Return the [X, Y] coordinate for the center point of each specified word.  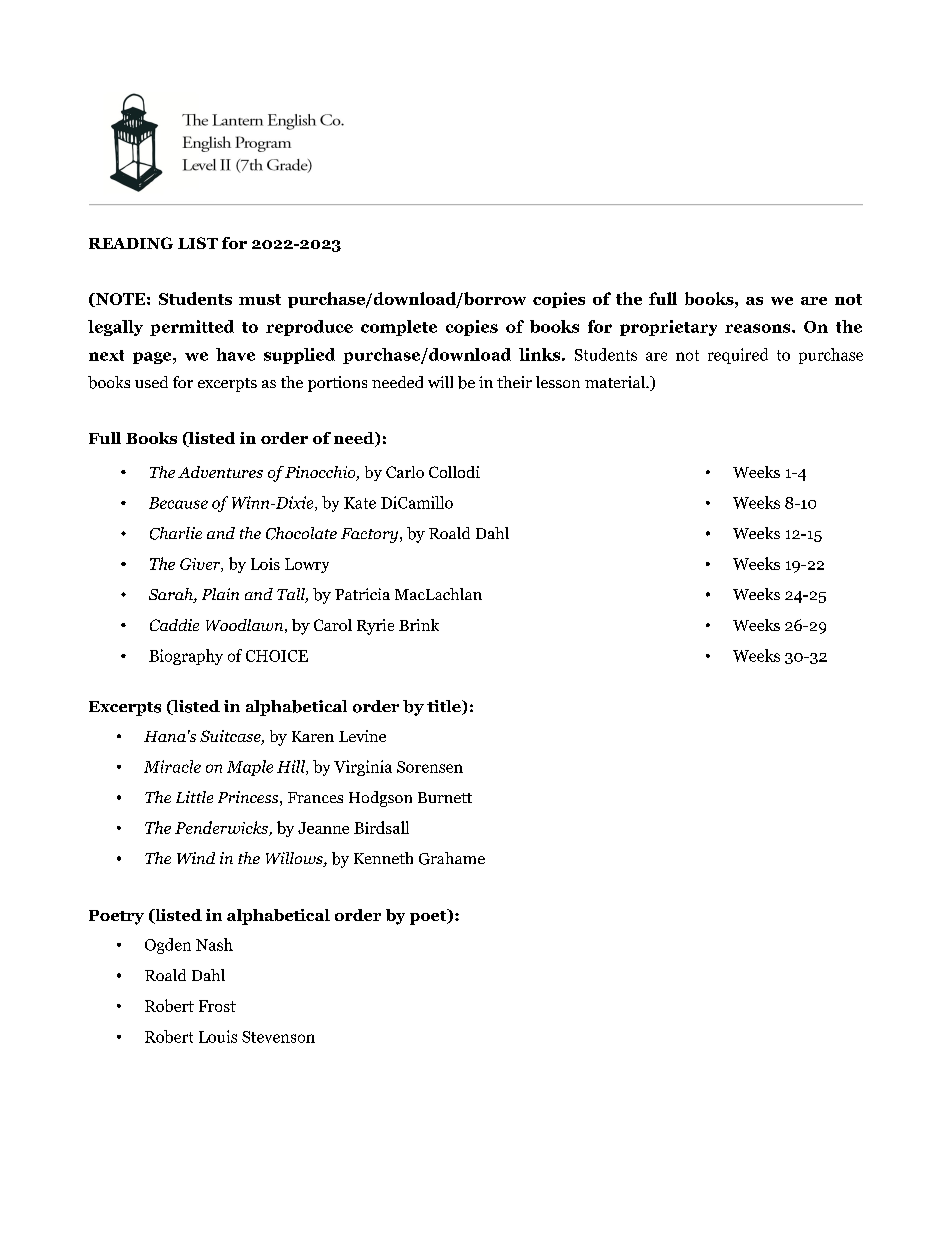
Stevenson [278, 1037]
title [445, 707]
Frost [217, 1006]
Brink [419, 625]
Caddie [174, 625]
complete [399, 328]
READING [131, 243]
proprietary [668, 328]
